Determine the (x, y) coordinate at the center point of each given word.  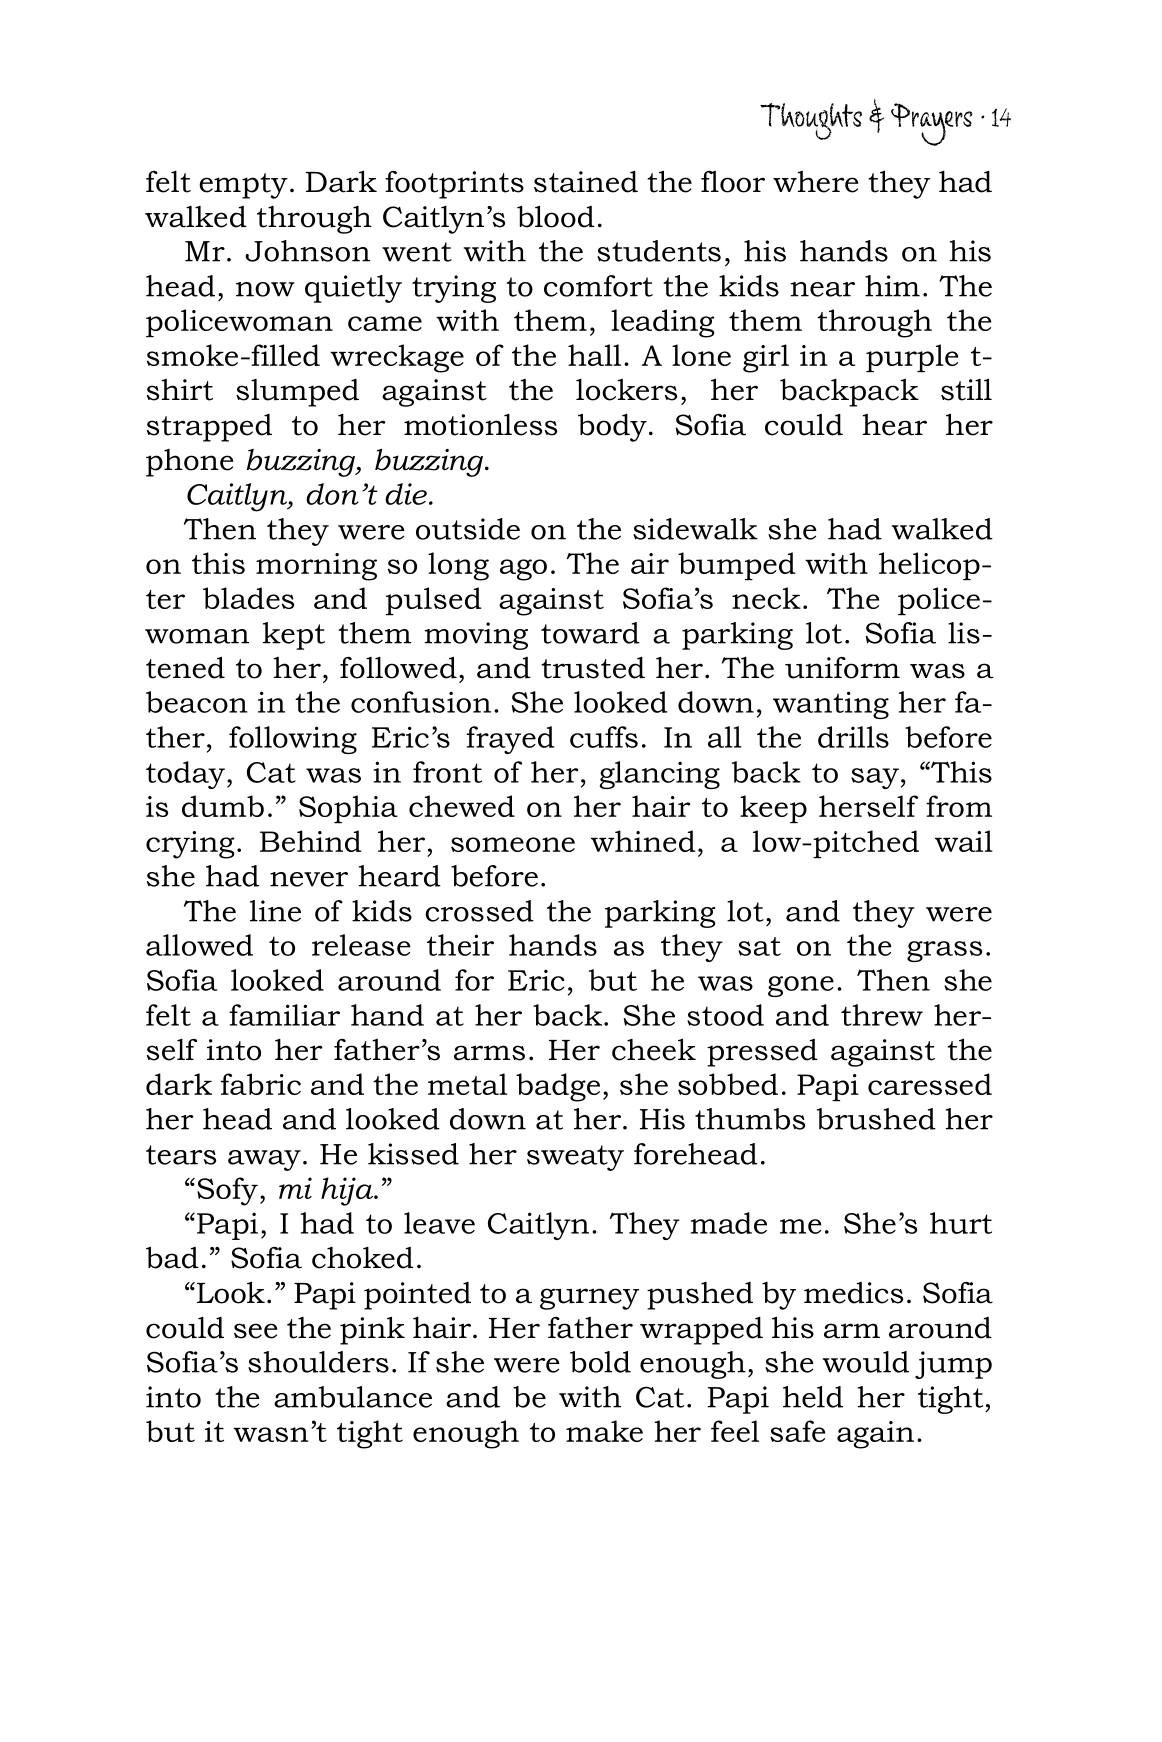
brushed (876, 1119)
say (875, 778)
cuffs (604, 737)
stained (586, 182)
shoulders (318, 1362)
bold (600, 1362)
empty (243, 186)
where (815, 182)
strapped (209, 428)
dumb (223, 806)
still (966, 390)
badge (558, 1087)
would (866, 1362)
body (612, 428)
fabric (261, 1084)
